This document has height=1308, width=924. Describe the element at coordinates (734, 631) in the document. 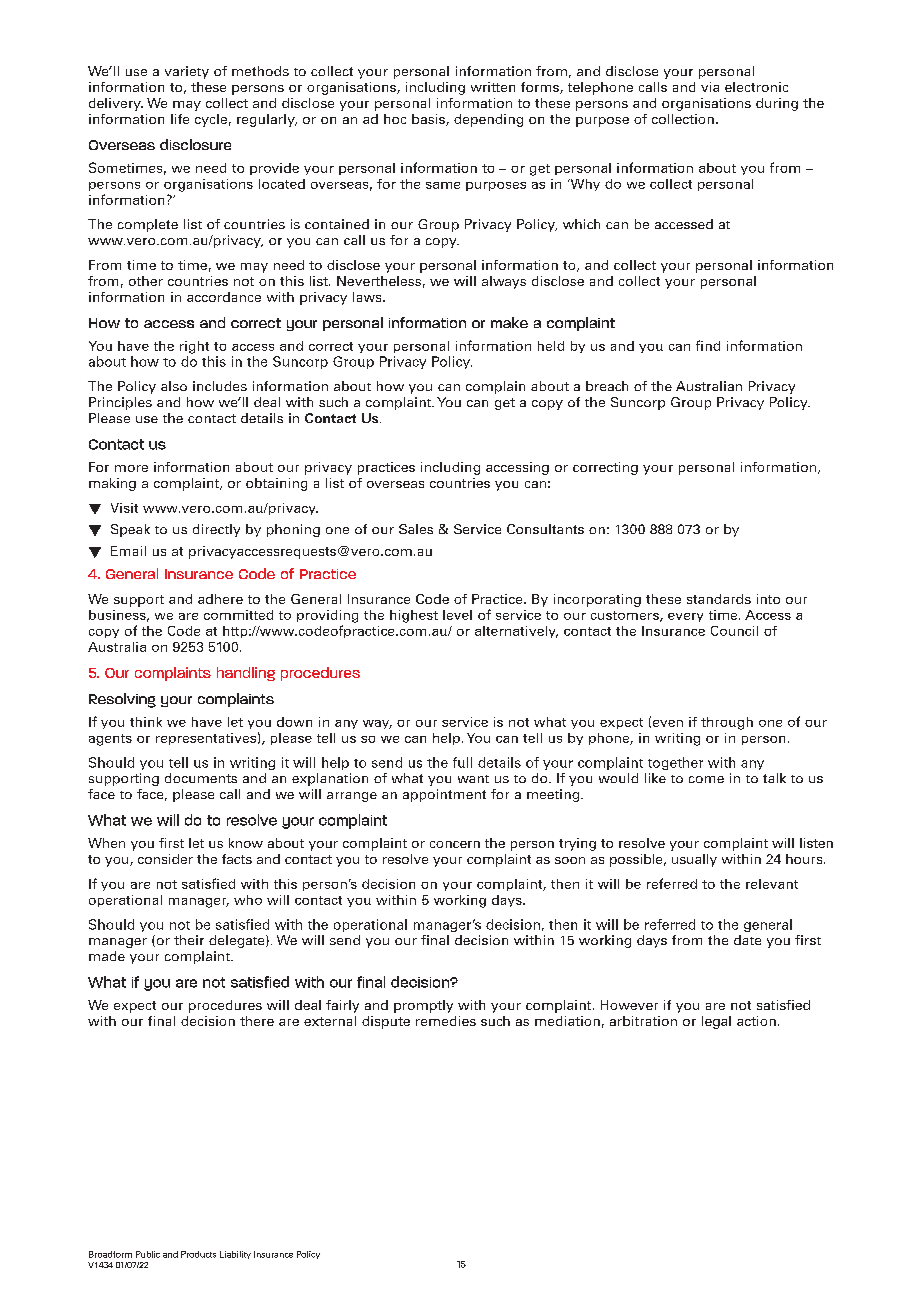

I see `Council` at that location.
